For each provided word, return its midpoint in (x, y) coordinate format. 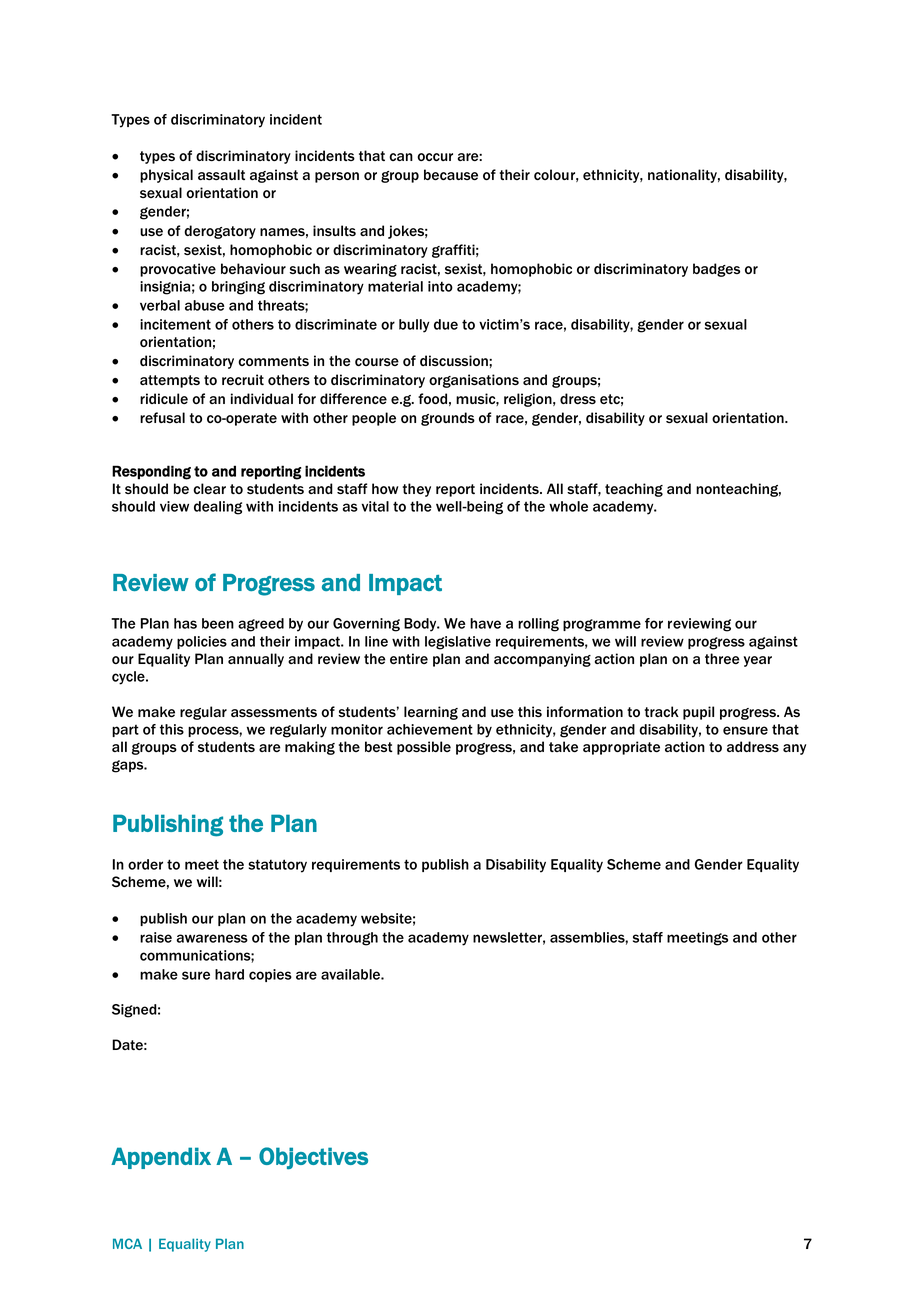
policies (202, 642)
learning (431, 713)
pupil (698, 713)
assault (221, 174)
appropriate (621, 748)
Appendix (161, 1158)
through (352, 939)
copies (270, 975)
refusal (162, 417)
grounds (448, 419)
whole (568, 506)
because (451, 174)
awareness (212, 938)
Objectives (313, 1158)
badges (716, 270)
